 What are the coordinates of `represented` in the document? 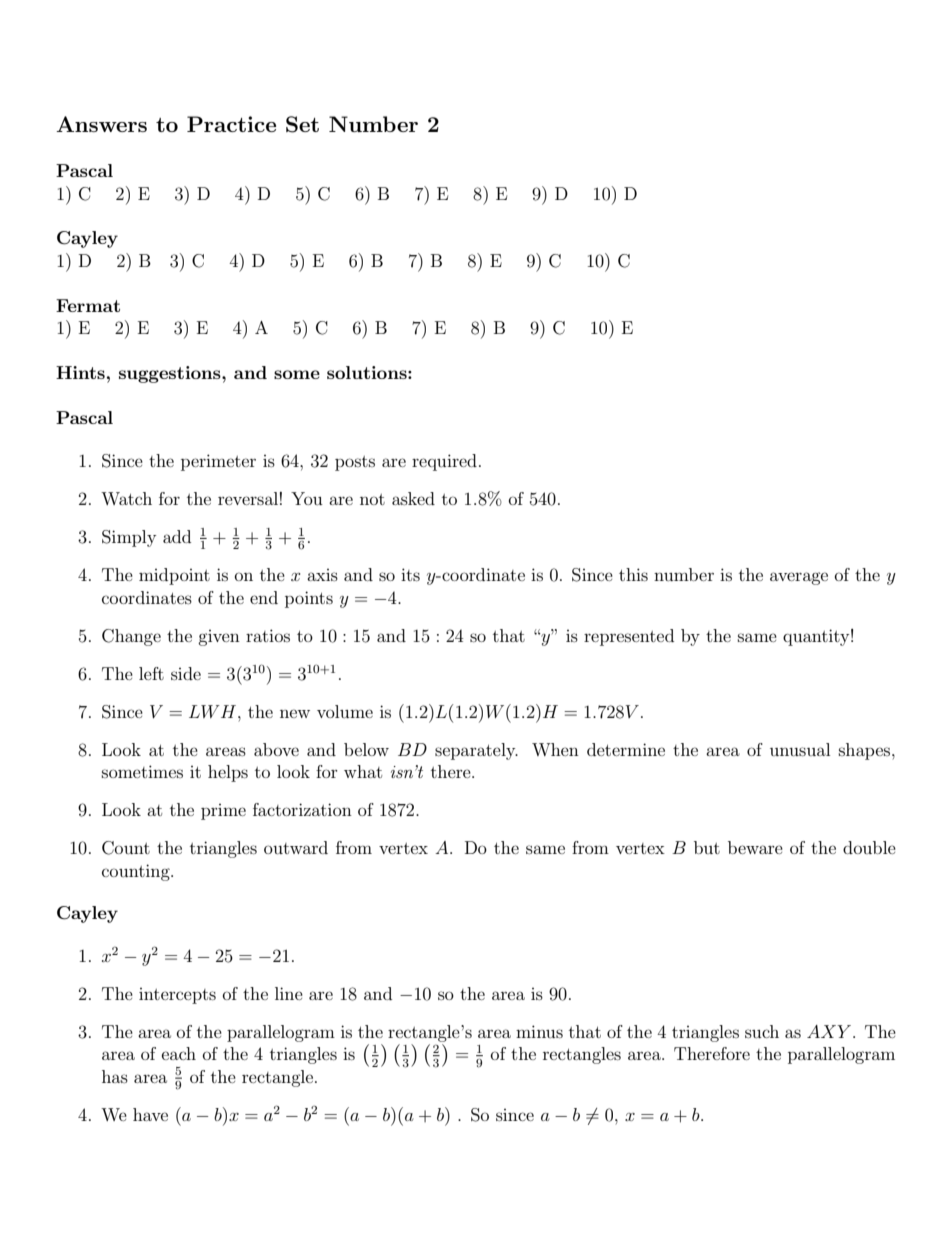 It's located at (629, 637).
